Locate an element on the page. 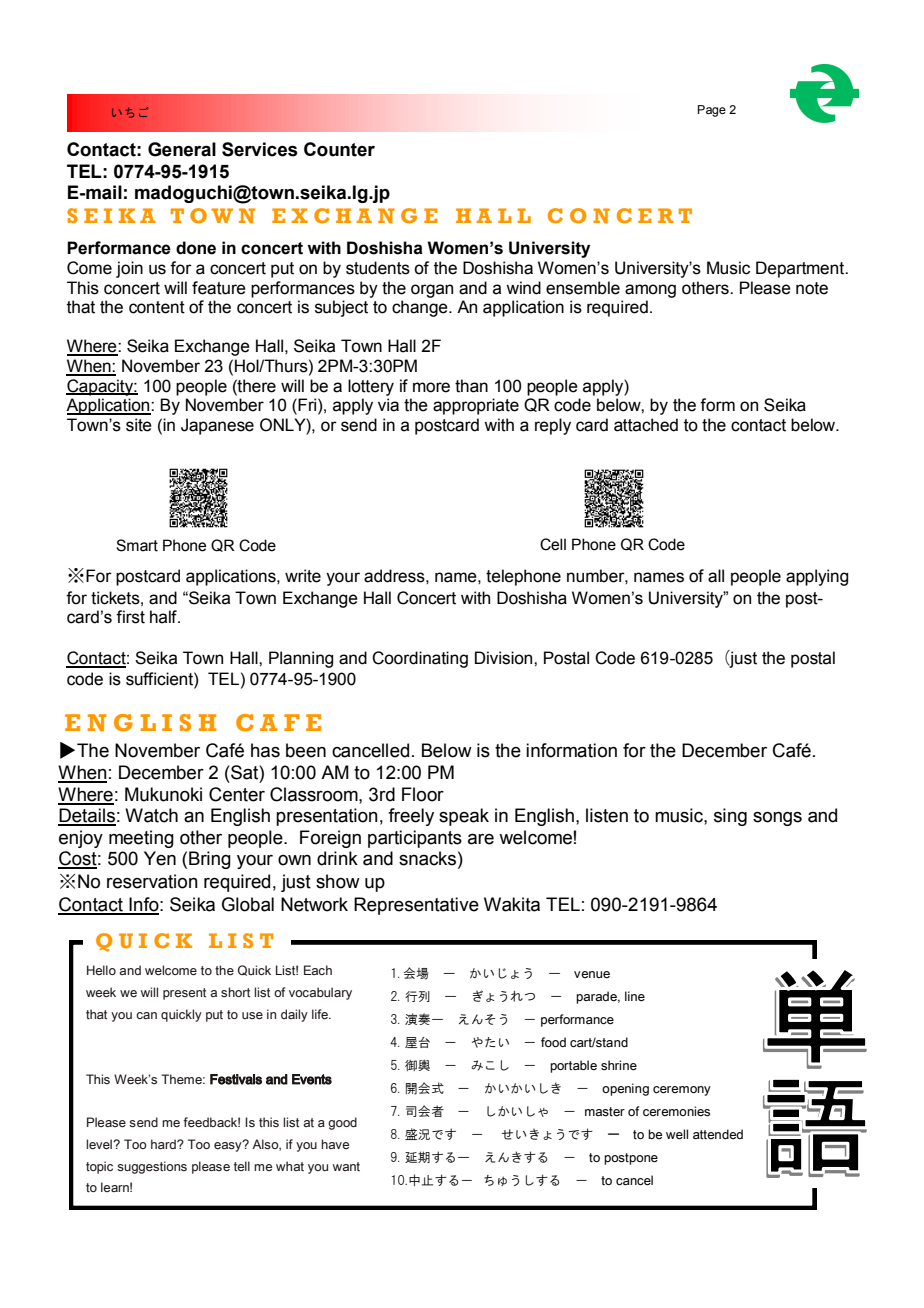  attached is located at coordinates (646, 425).
